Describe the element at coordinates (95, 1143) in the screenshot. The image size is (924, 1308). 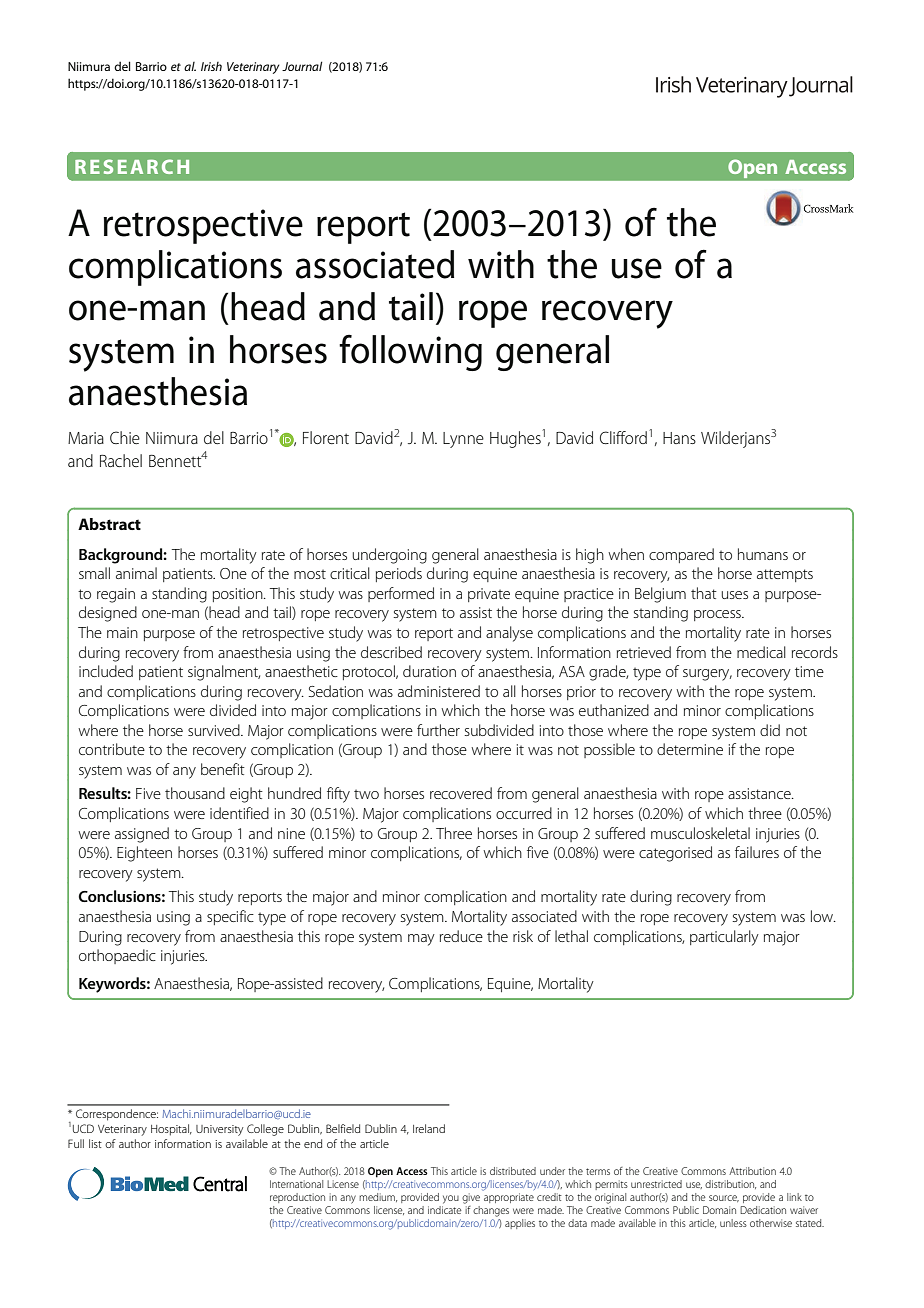
I see `list` at that location.
